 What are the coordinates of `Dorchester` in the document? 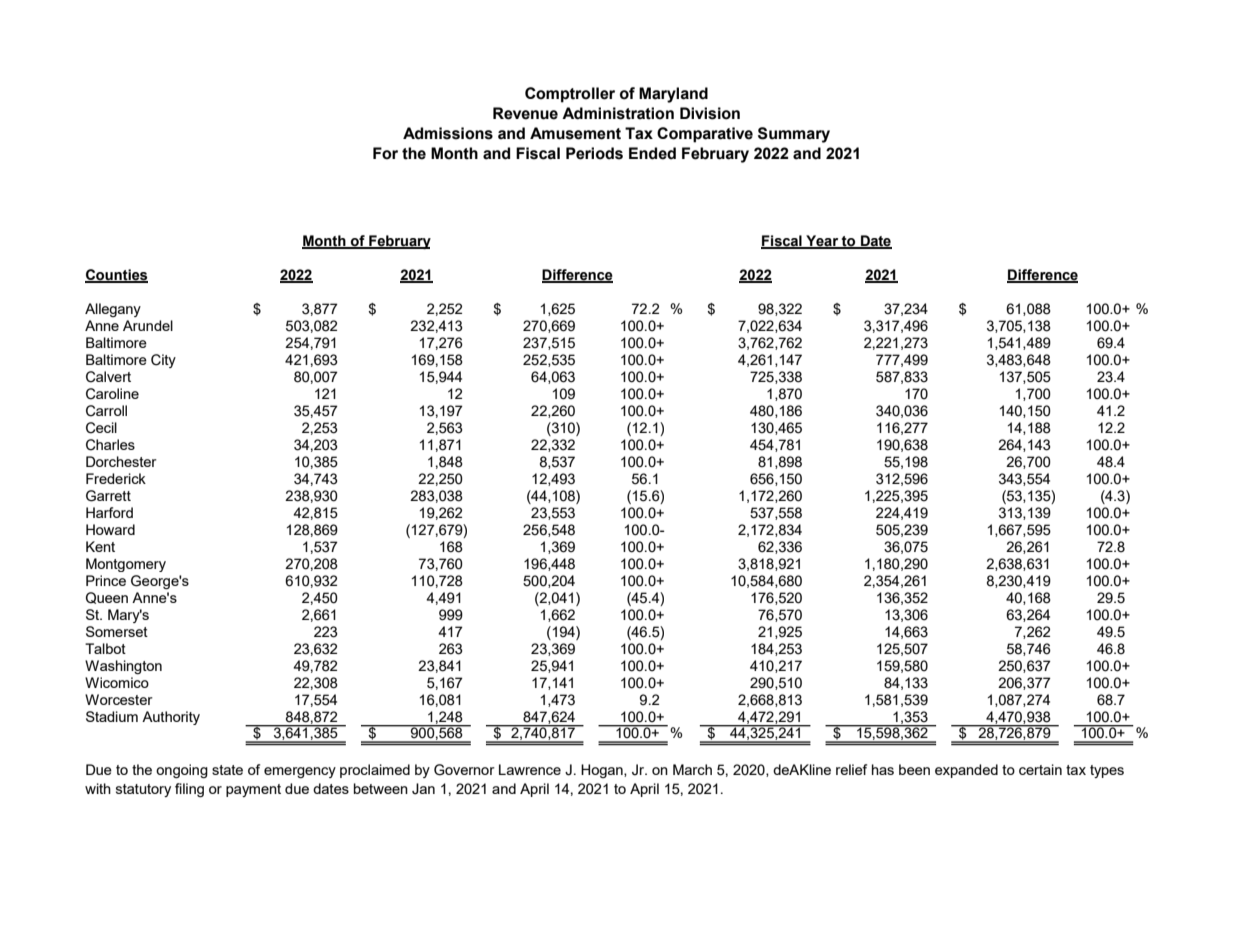 It's located at (121, 461).
